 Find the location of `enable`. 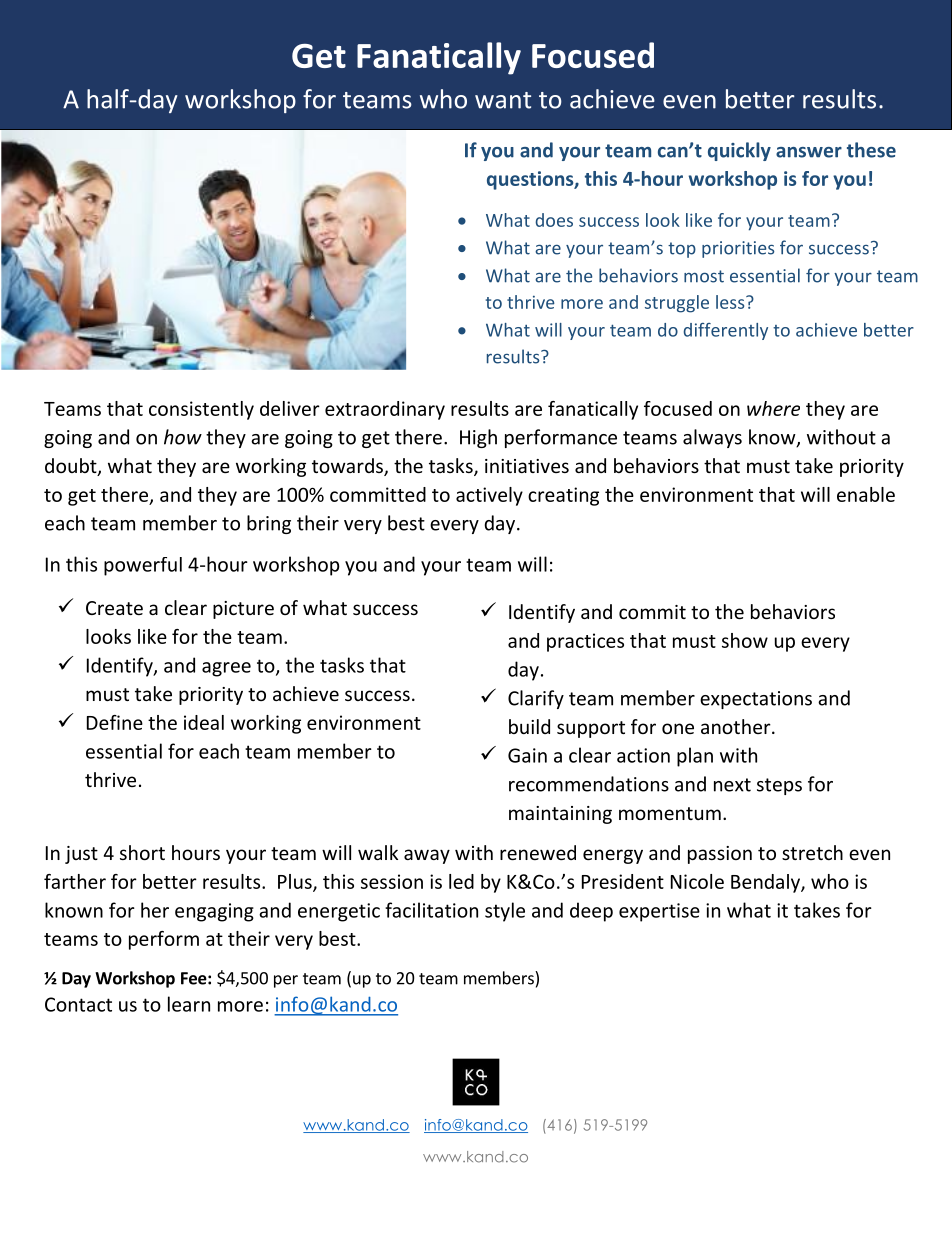

enable is located at coordinates (866, 494).
